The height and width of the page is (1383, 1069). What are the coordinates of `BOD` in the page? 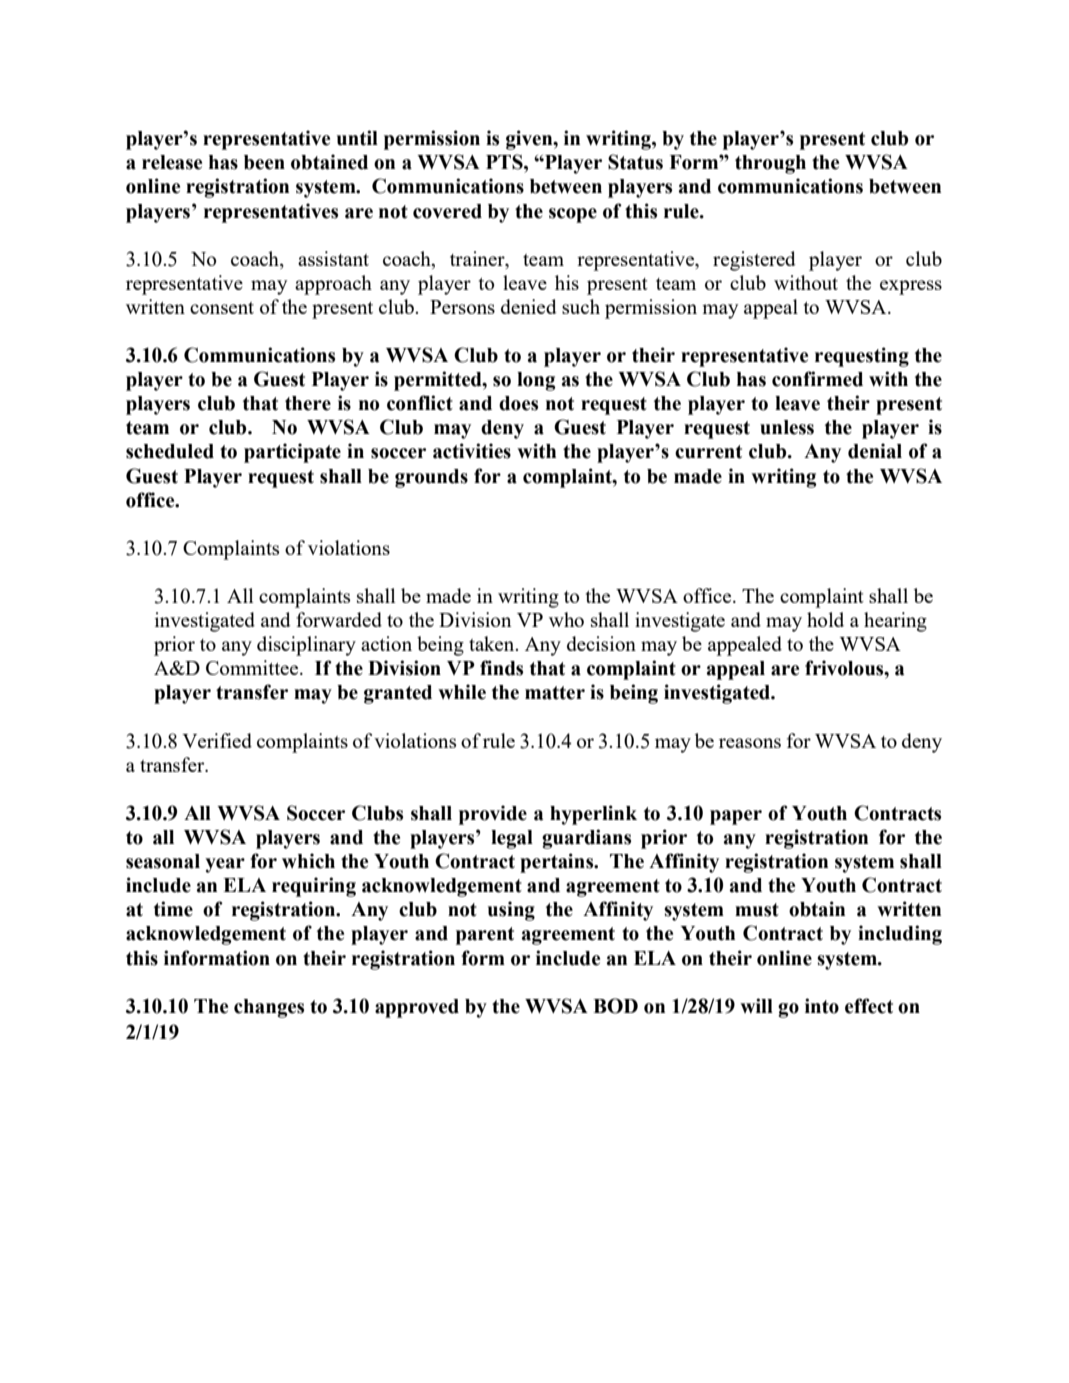 It's located at (615, 1006).
